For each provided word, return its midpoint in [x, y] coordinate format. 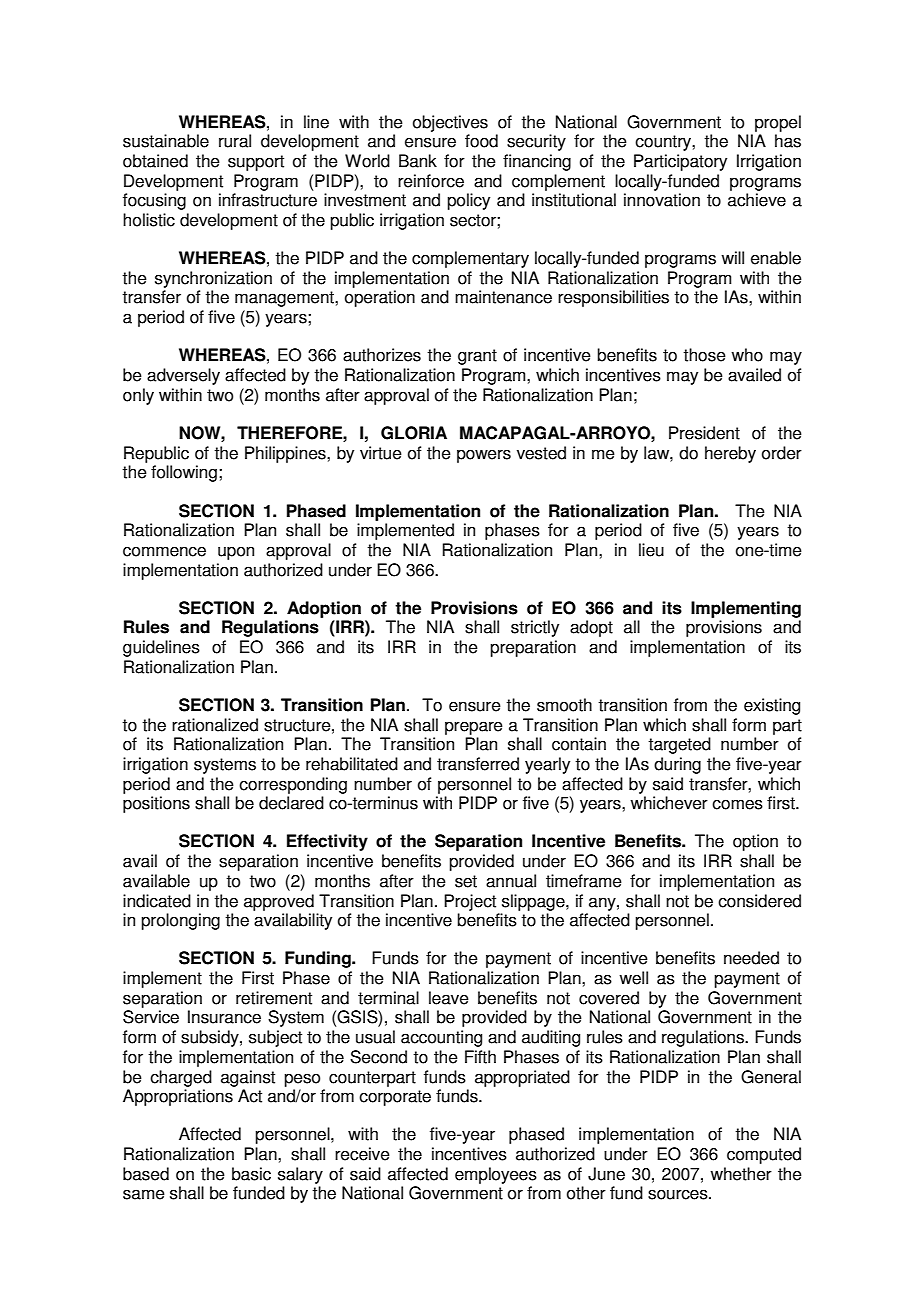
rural [235, 141]
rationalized [215, 725]
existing [772, 706]
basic [251, 1174]
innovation [662, 200]
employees [496, 1175]
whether [741, 1174]
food [481, 141]
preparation [533, 648]
